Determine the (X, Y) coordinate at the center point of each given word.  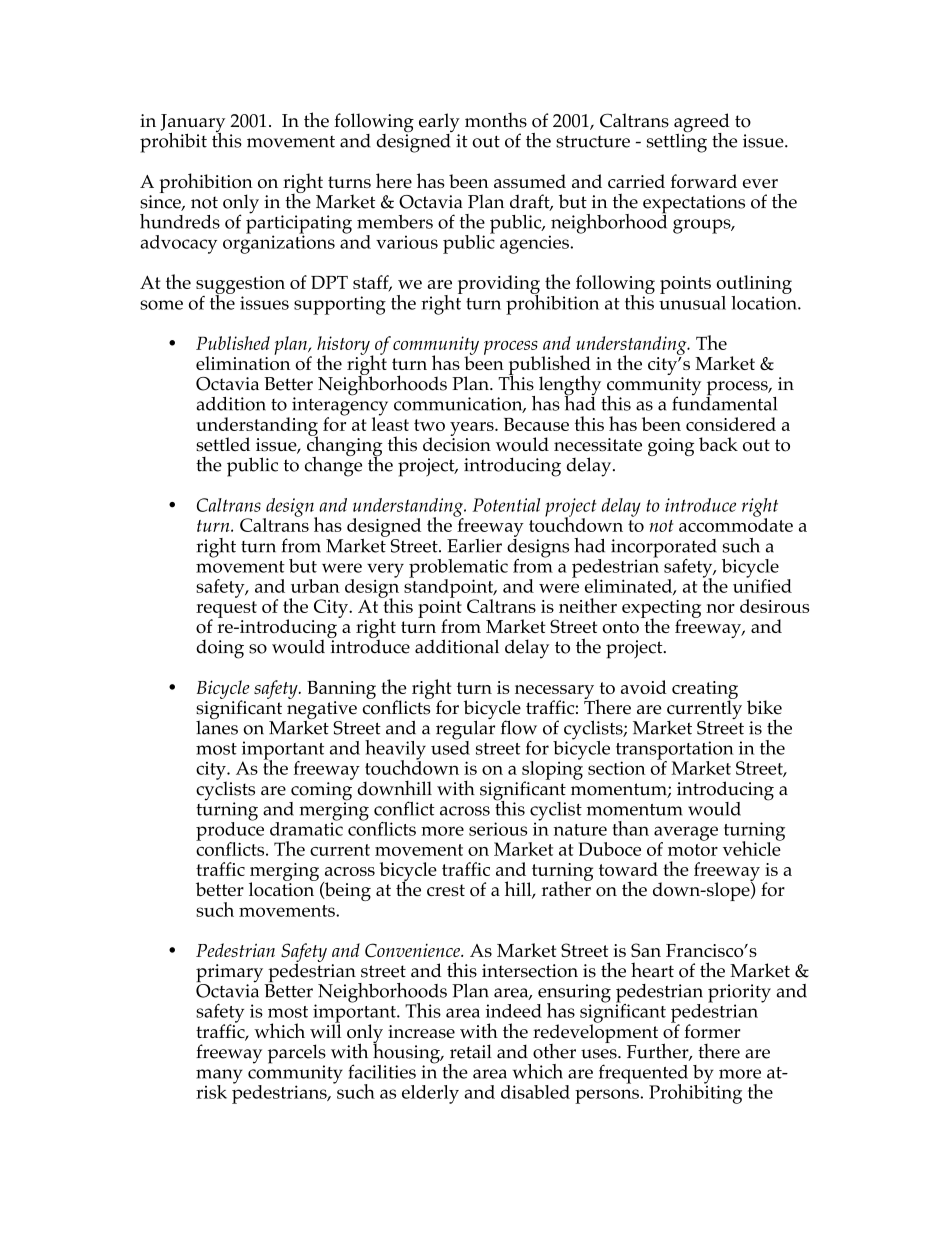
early (439, 124)
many (219, 1077)
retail (471, 1051)
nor (720, 608)
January (192, 124)
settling (677, 142)
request (226, 610)
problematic (458, 569)
